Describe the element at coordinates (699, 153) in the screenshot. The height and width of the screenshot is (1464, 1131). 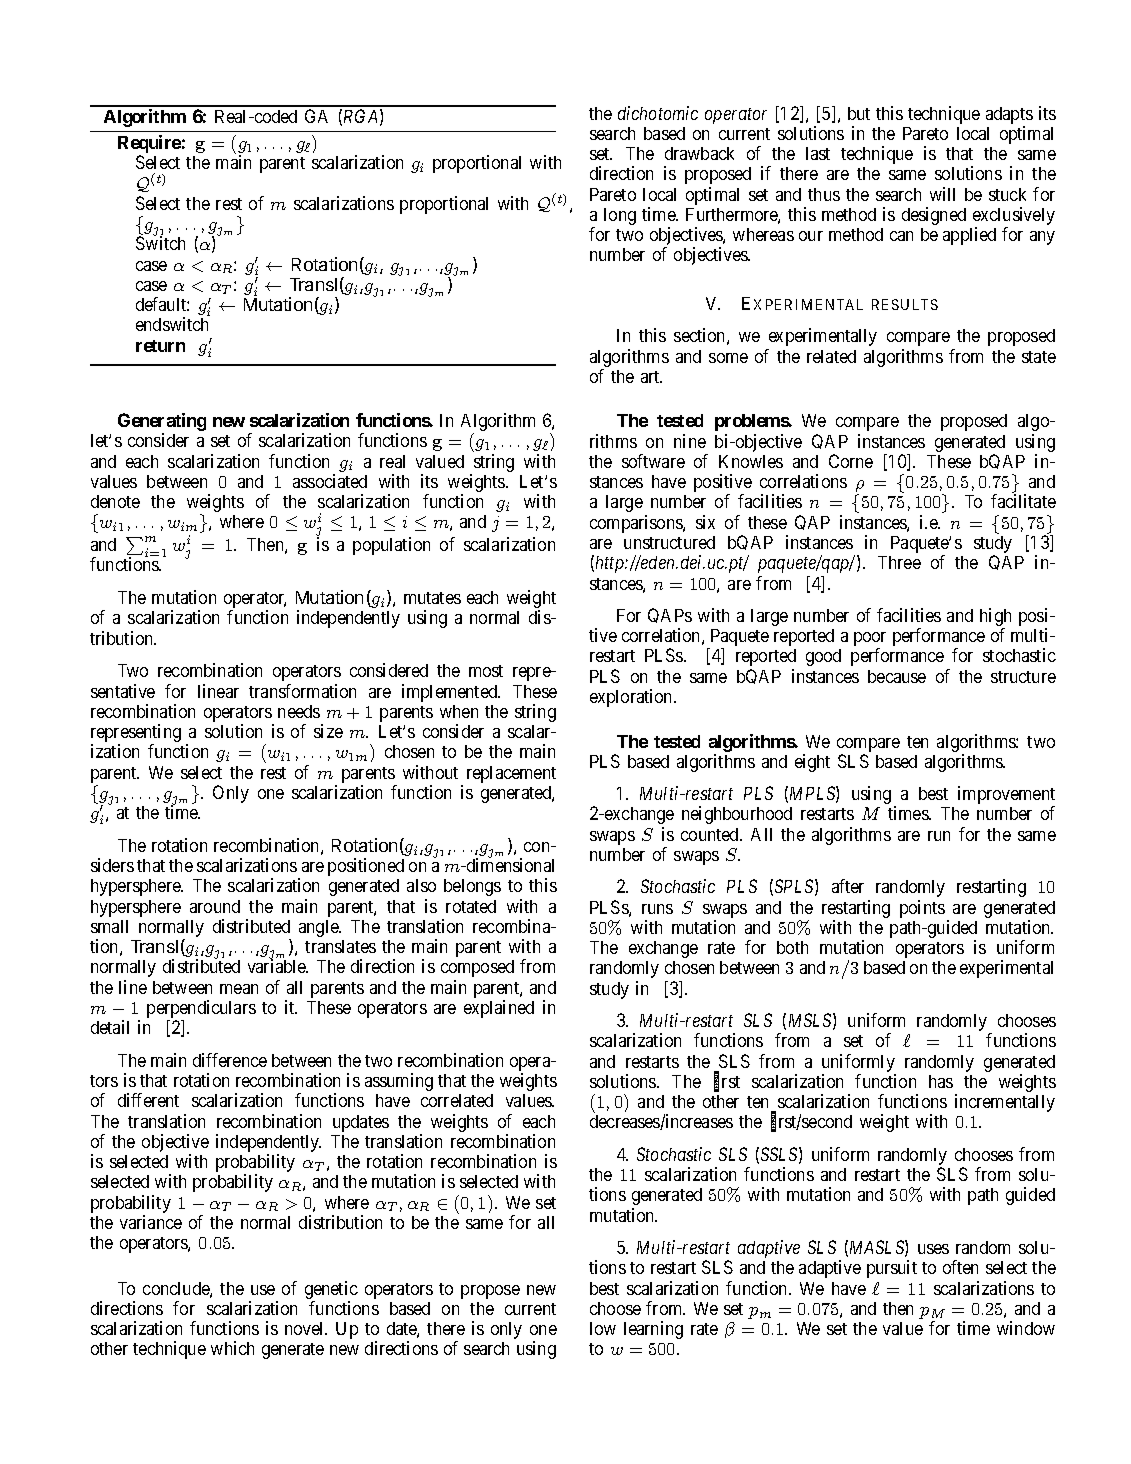
I see `drawback` at that location.
